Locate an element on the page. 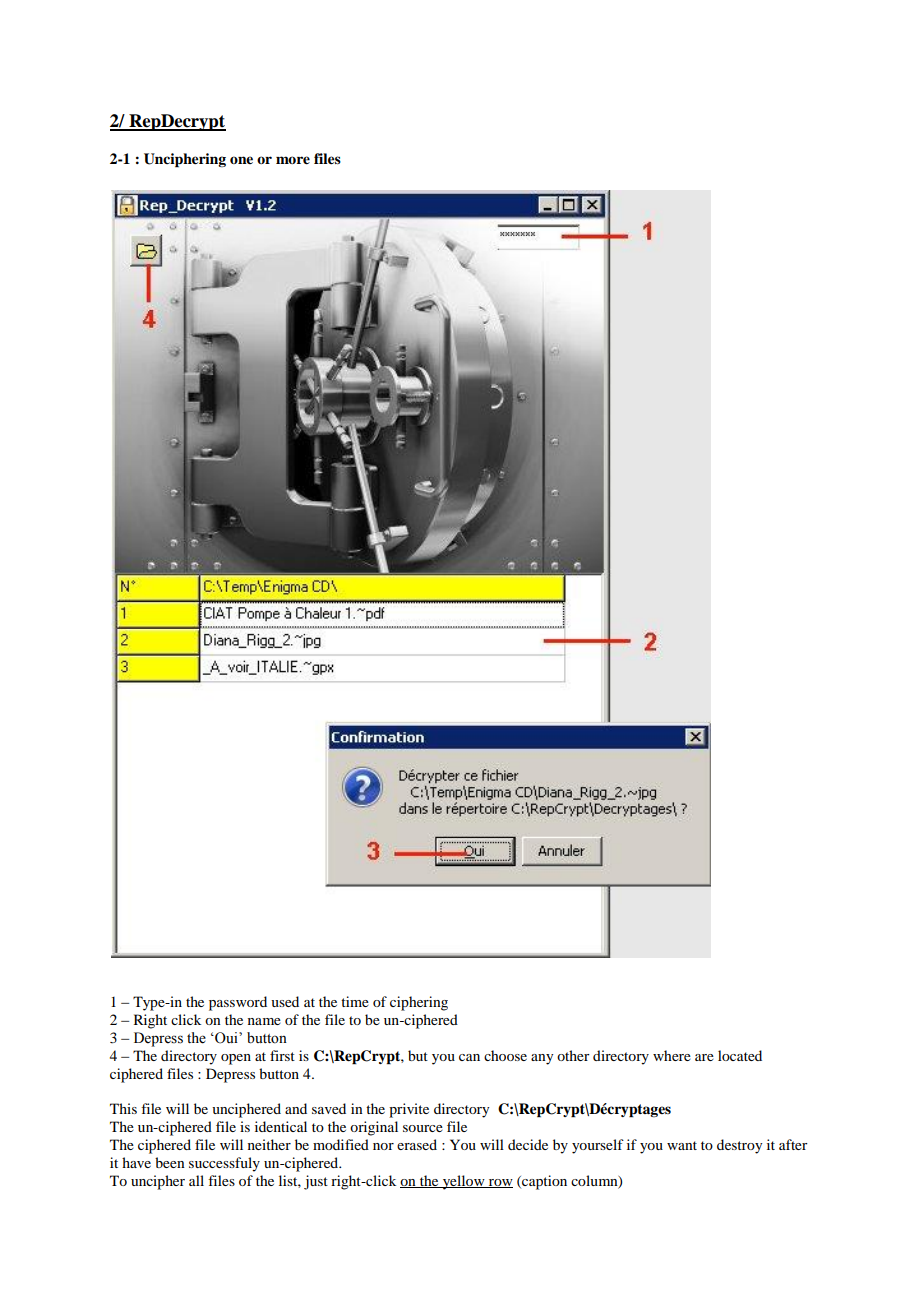  located is located at coordinates (740, 1055).
